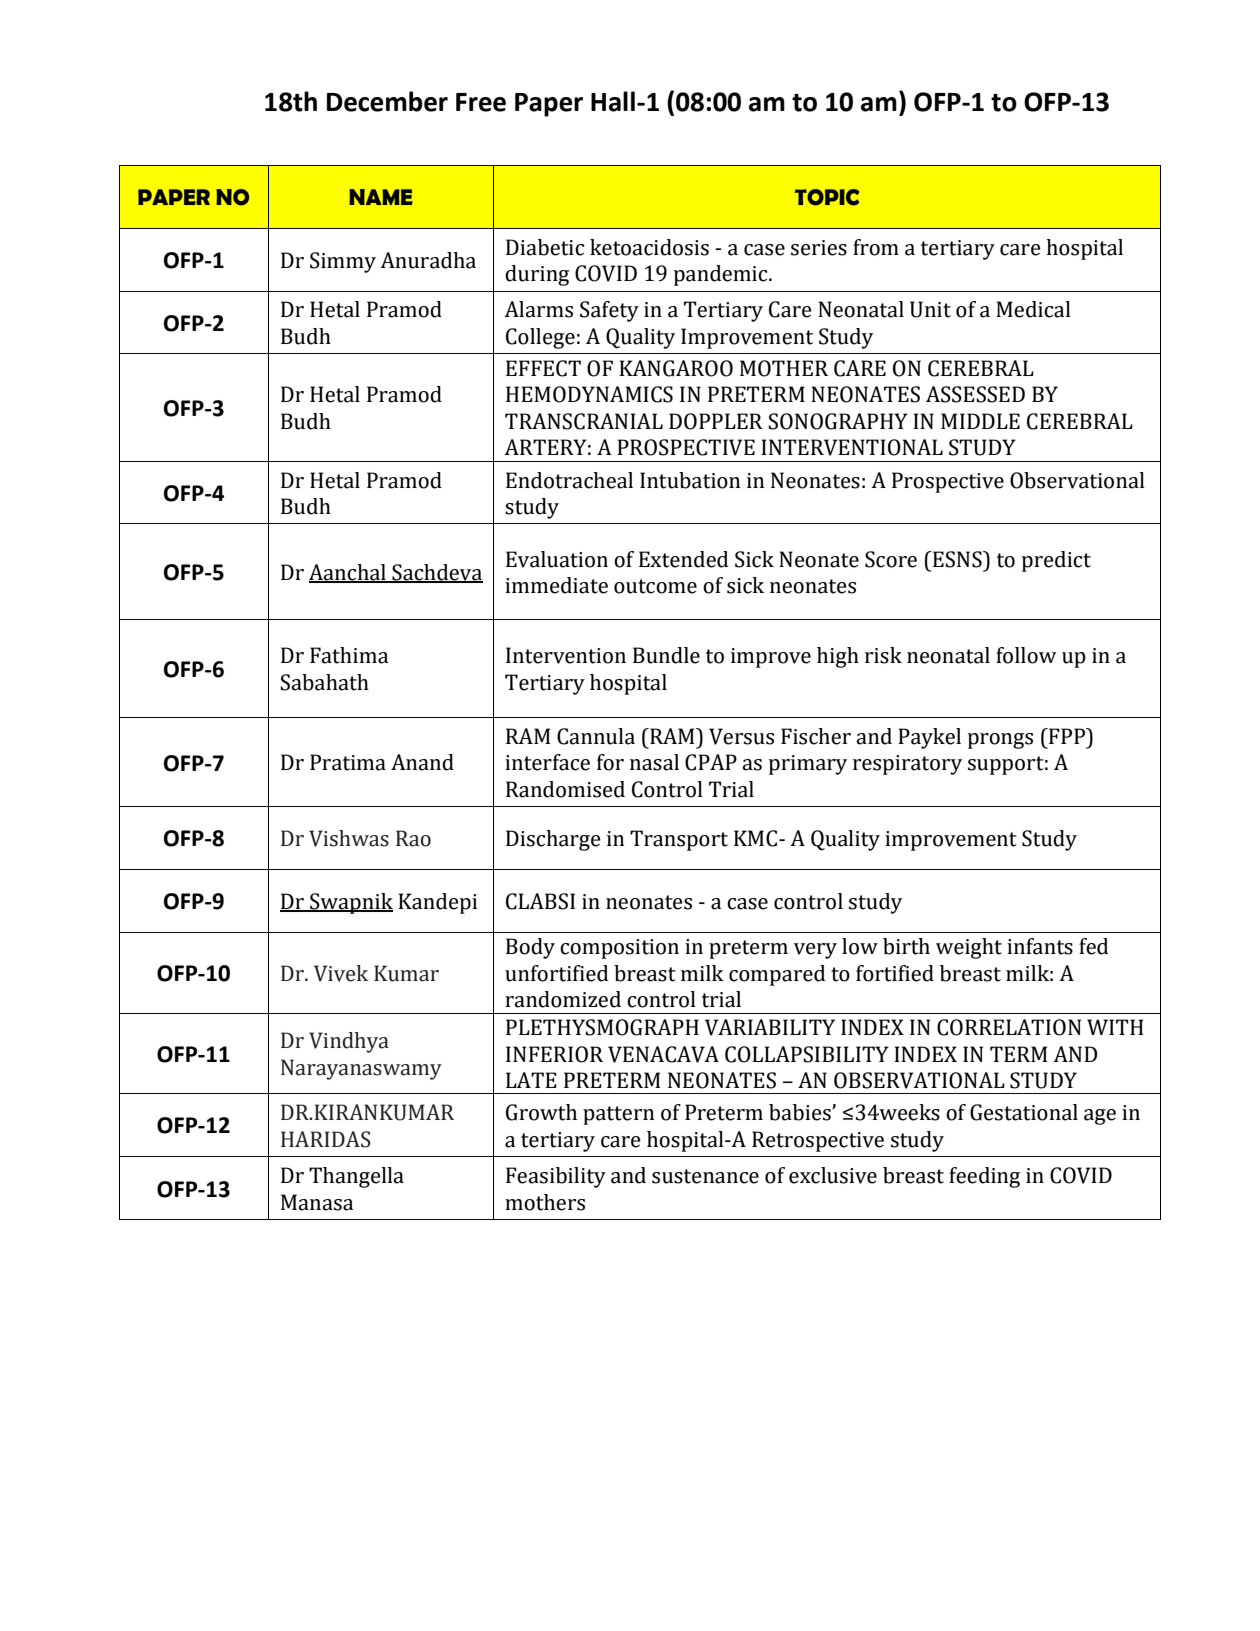 The height and width of the screenshot is (1631, 1260). I want to click on Sachdeva, so click(436, 573).
